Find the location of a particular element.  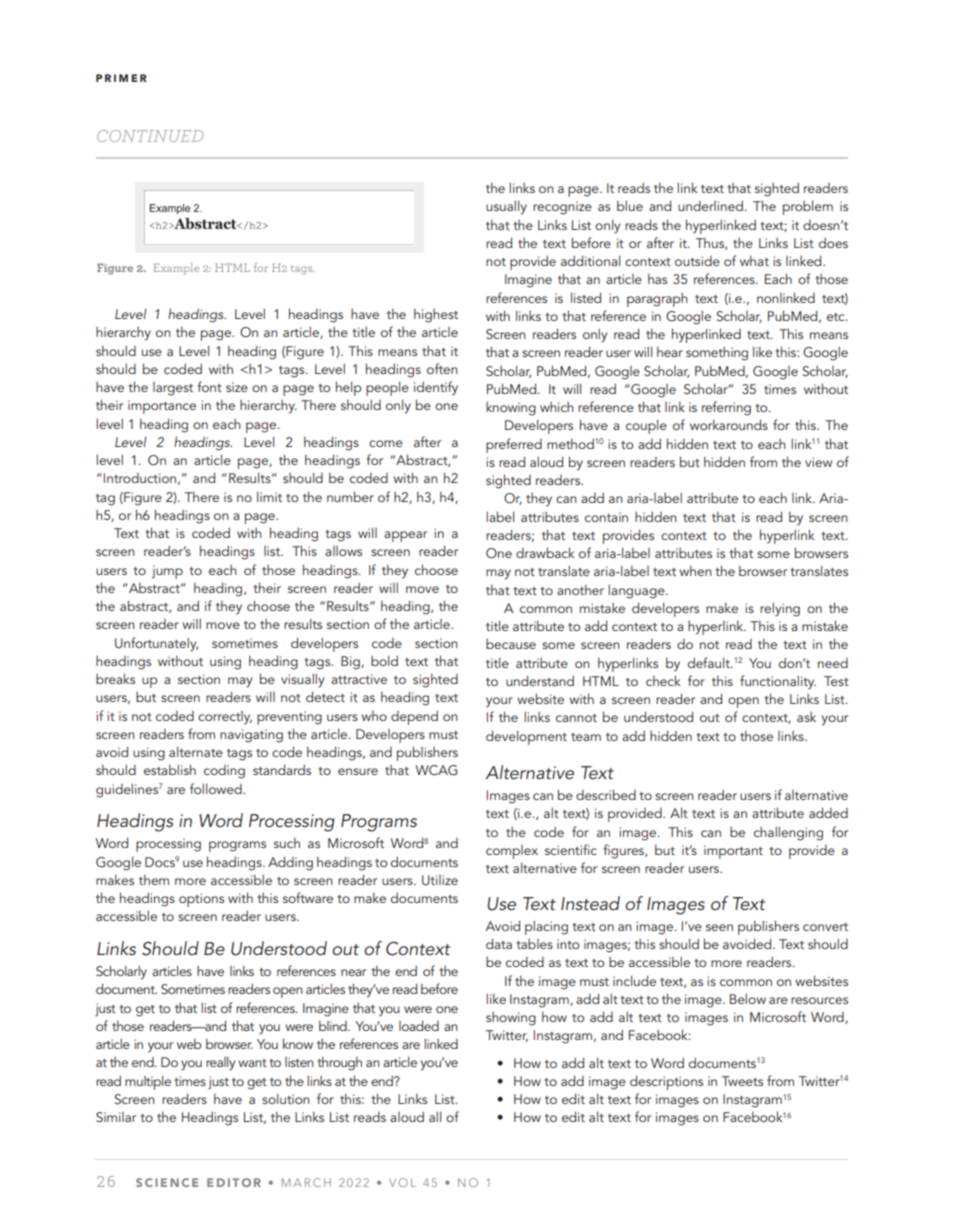

VOL is located at coordinates (402, 1182).
